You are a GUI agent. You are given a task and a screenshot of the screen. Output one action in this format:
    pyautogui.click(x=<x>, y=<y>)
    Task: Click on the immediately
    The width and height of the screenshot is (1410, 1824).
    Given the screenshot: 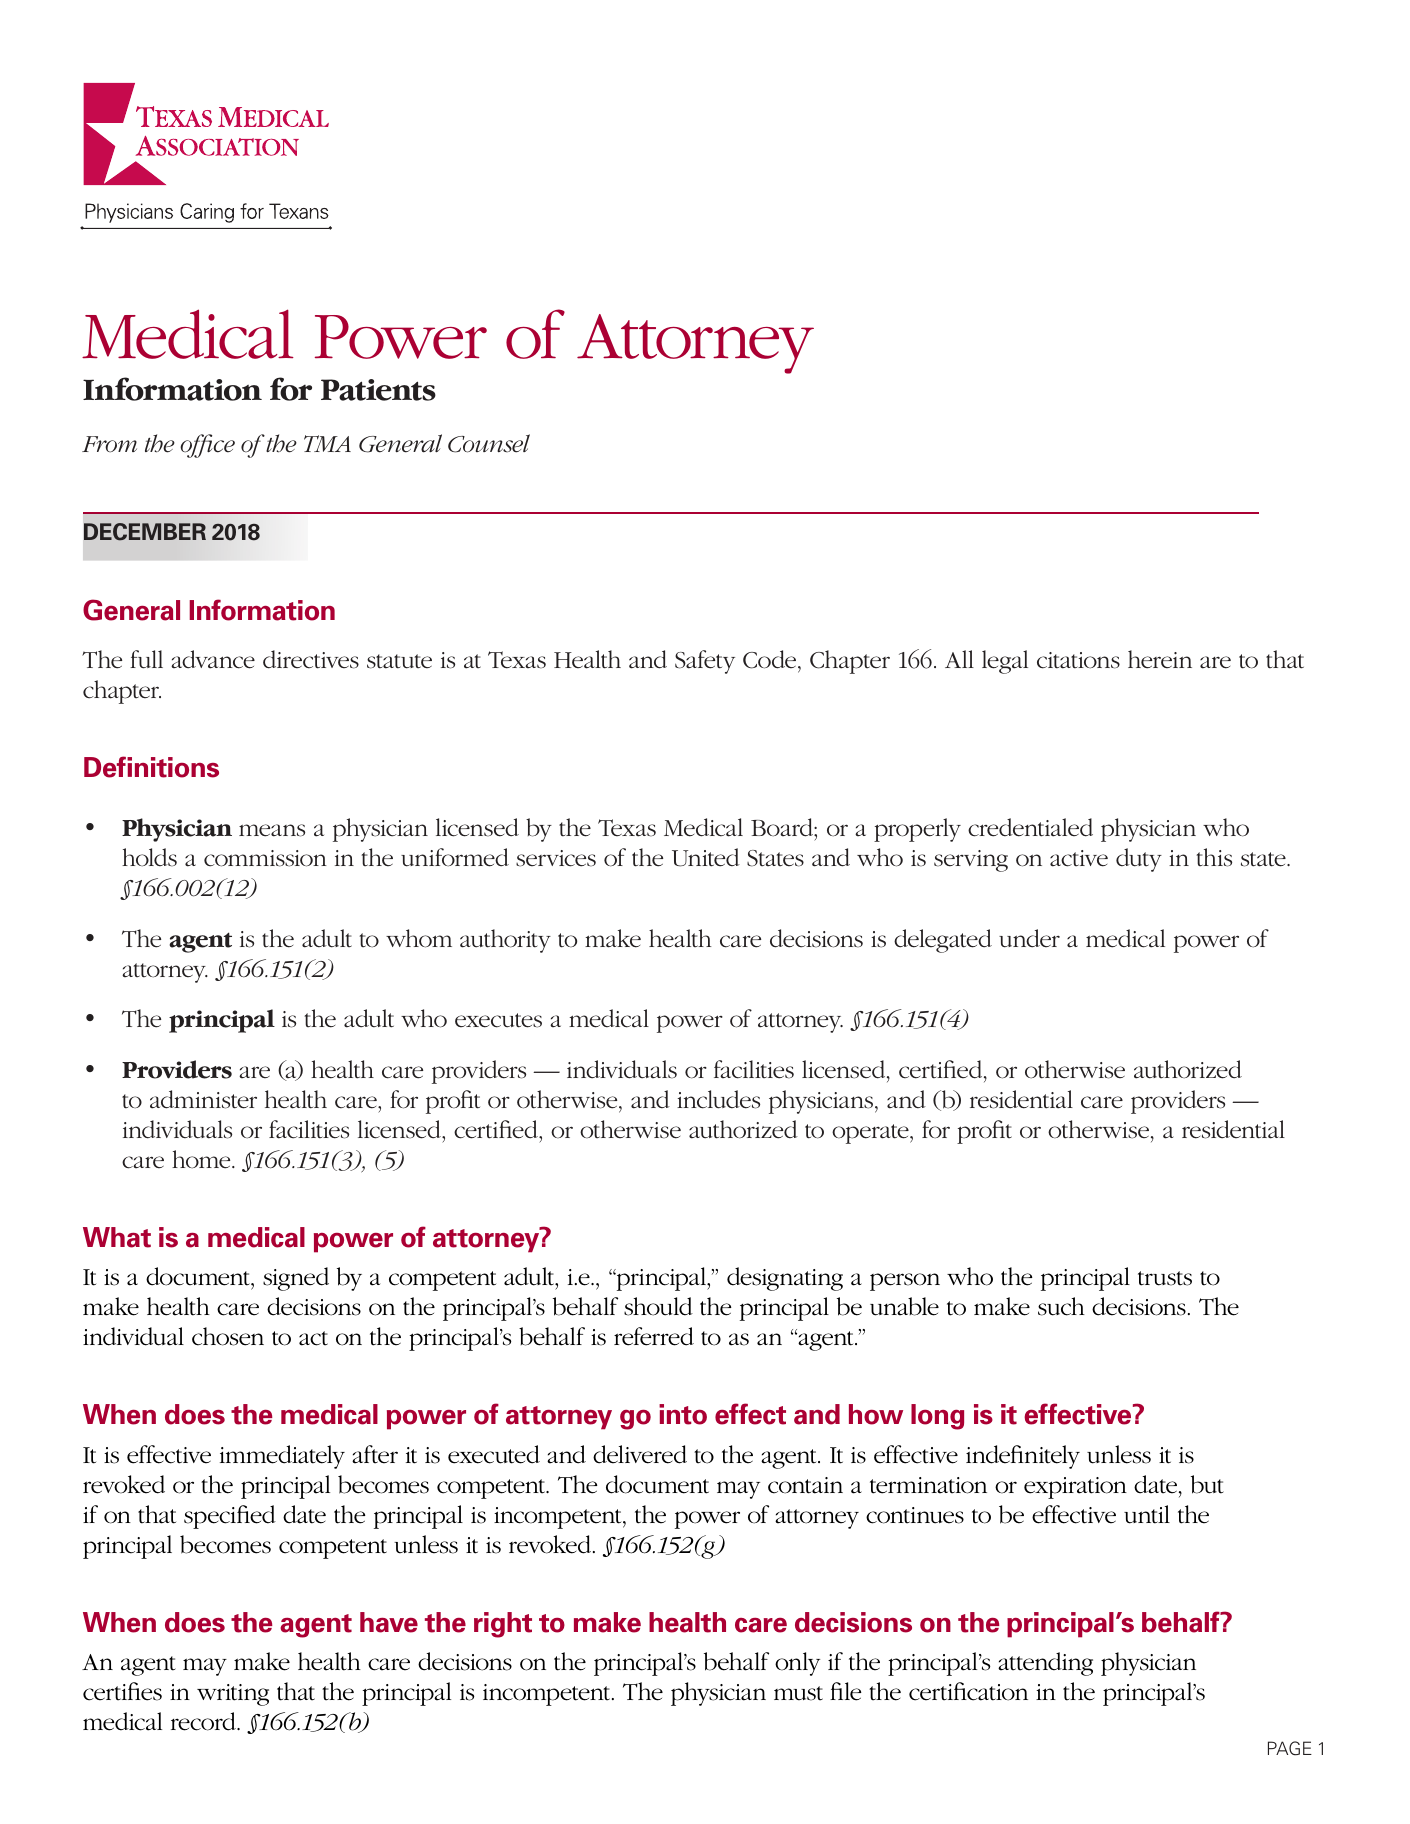 What is the action you would take?
    pyautogui.click(x=282, y=1457)
